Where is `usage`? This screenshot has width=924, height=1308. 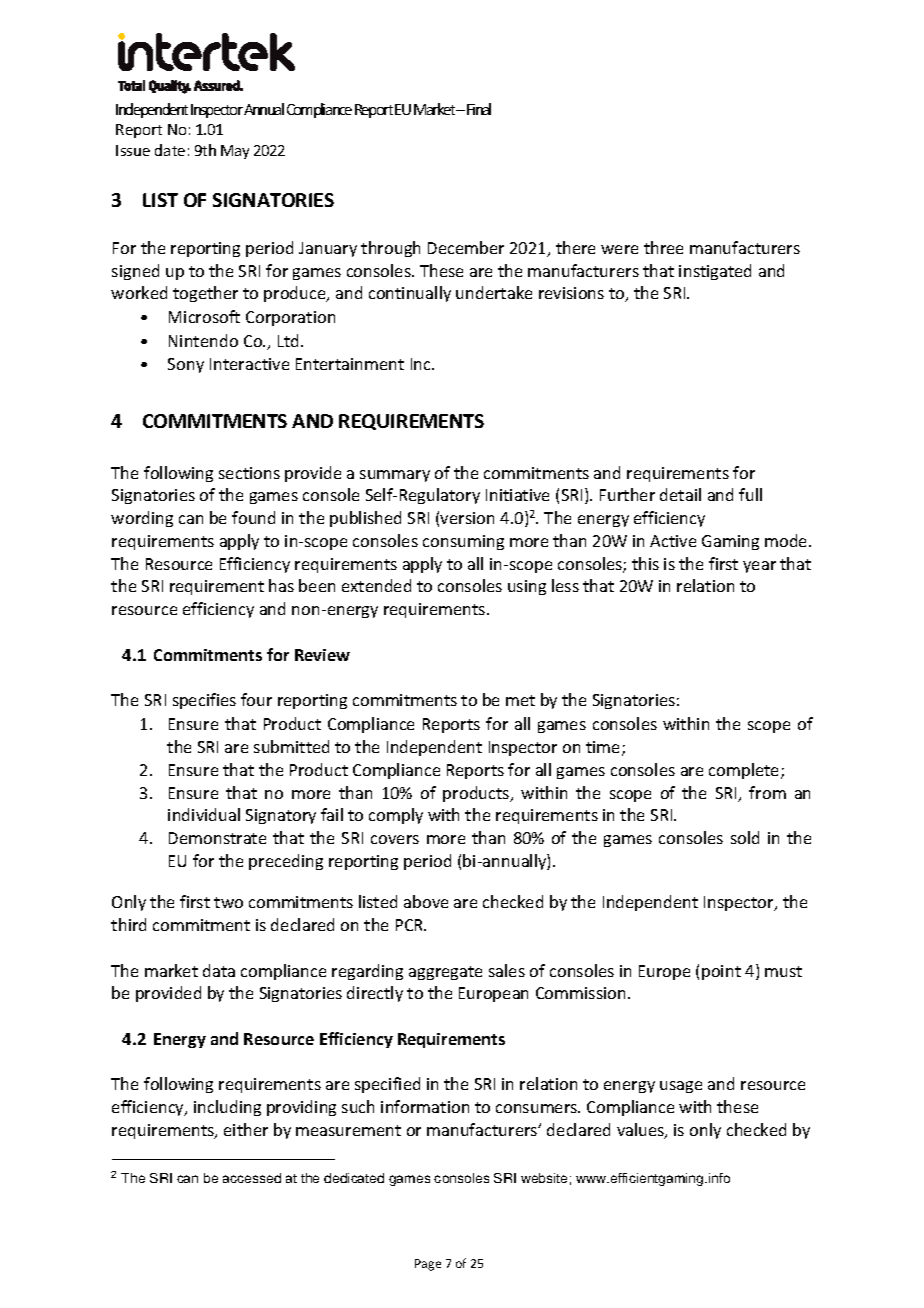 usage is located at coordinates (681, 1087).
